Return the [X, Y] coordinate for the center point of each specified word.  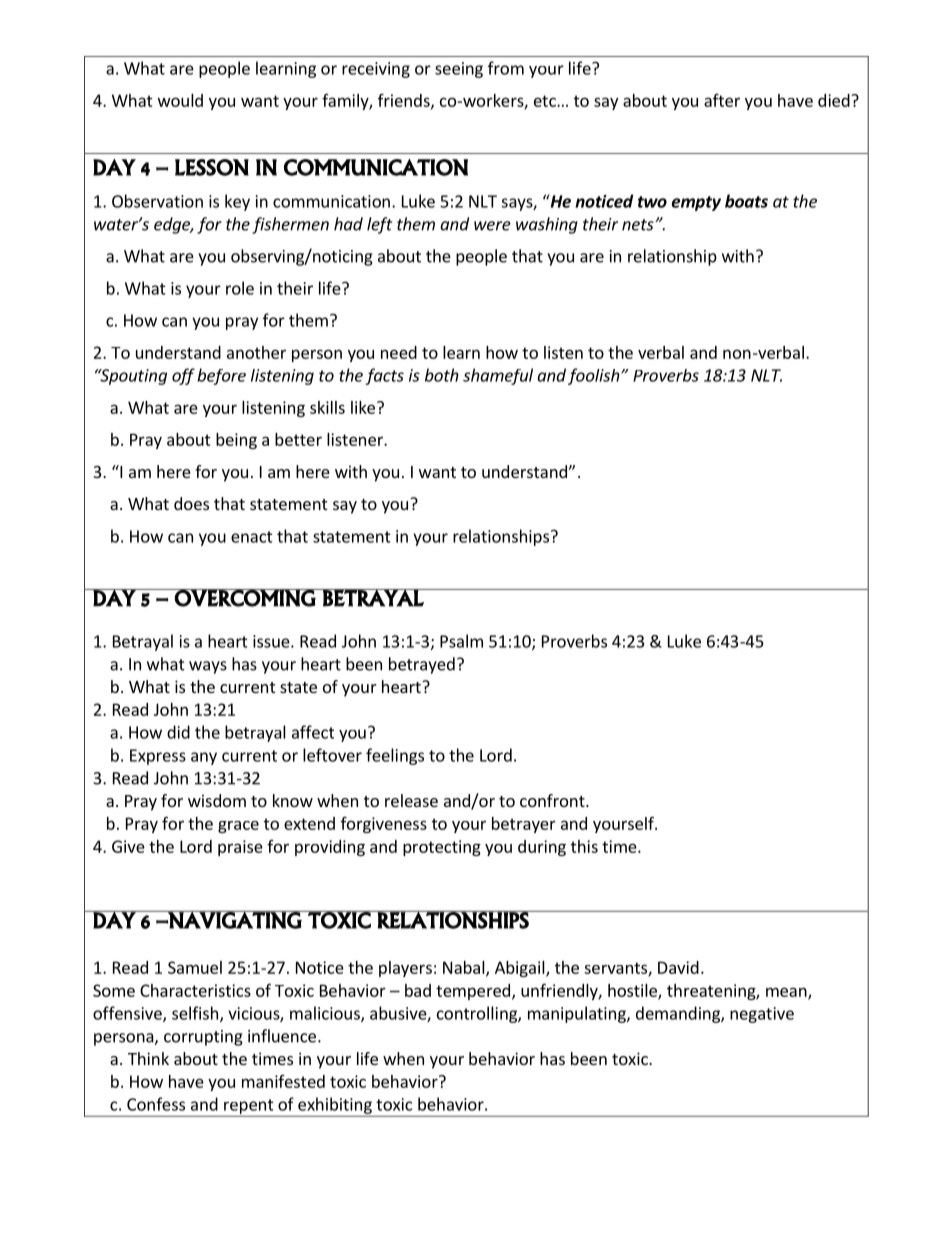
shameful [498, 376]
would [180, 100]
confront [553, 800]
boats [746, 201]
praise [240, 848]
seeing [459, 70]
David [678, 967]
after [722, 100]
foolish [595, 376]
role [240, 288]
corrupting [203, 1038]
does [191, 503]
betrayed [422, 665]
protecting [442, 848]
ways [208, 667]
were [492, 226]
